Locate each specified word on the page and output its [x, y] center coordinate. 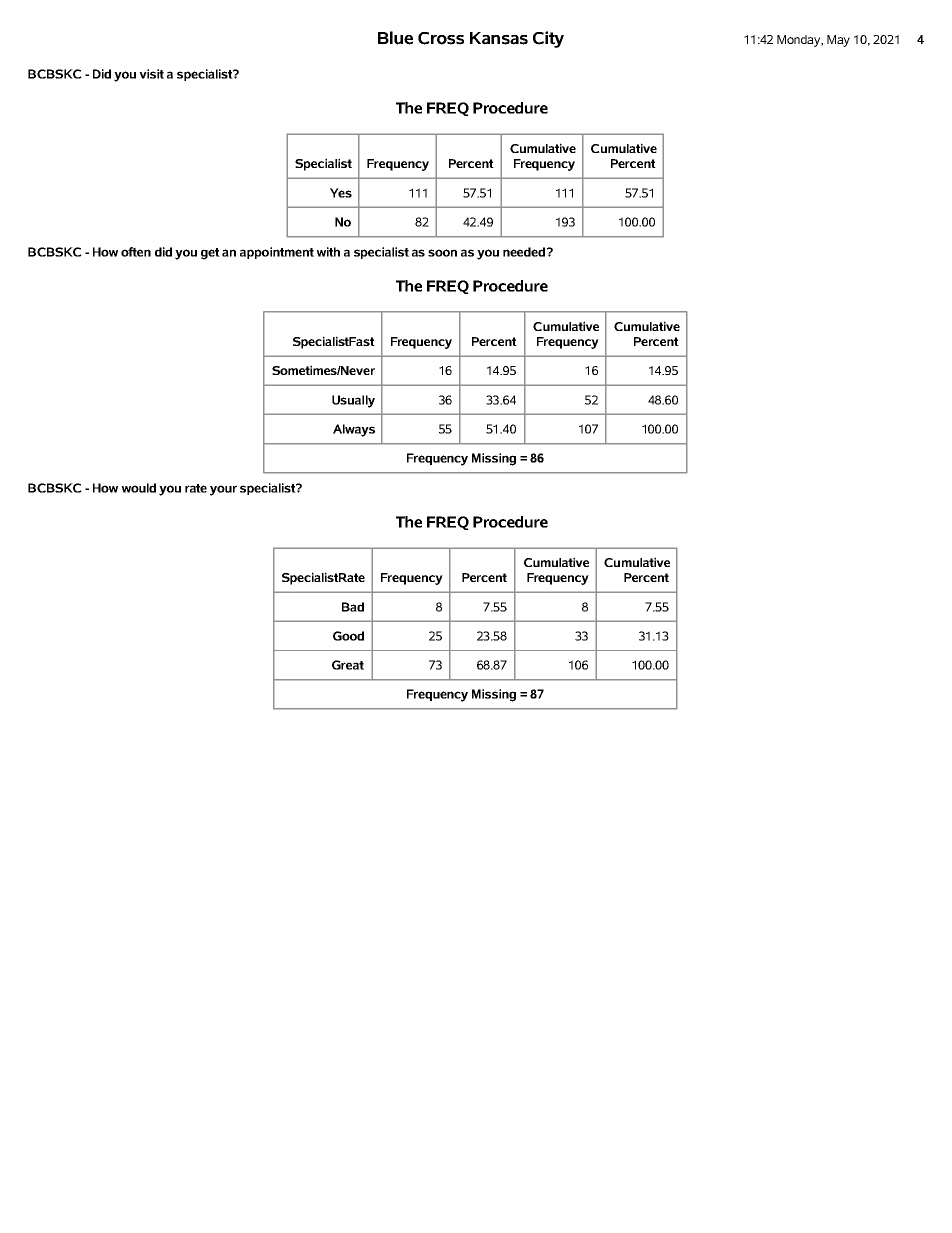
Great [348, 665]
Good [348, 636]
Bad [353, 607]
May [838, 41]
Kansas [499, 38]
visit [151, 74]
